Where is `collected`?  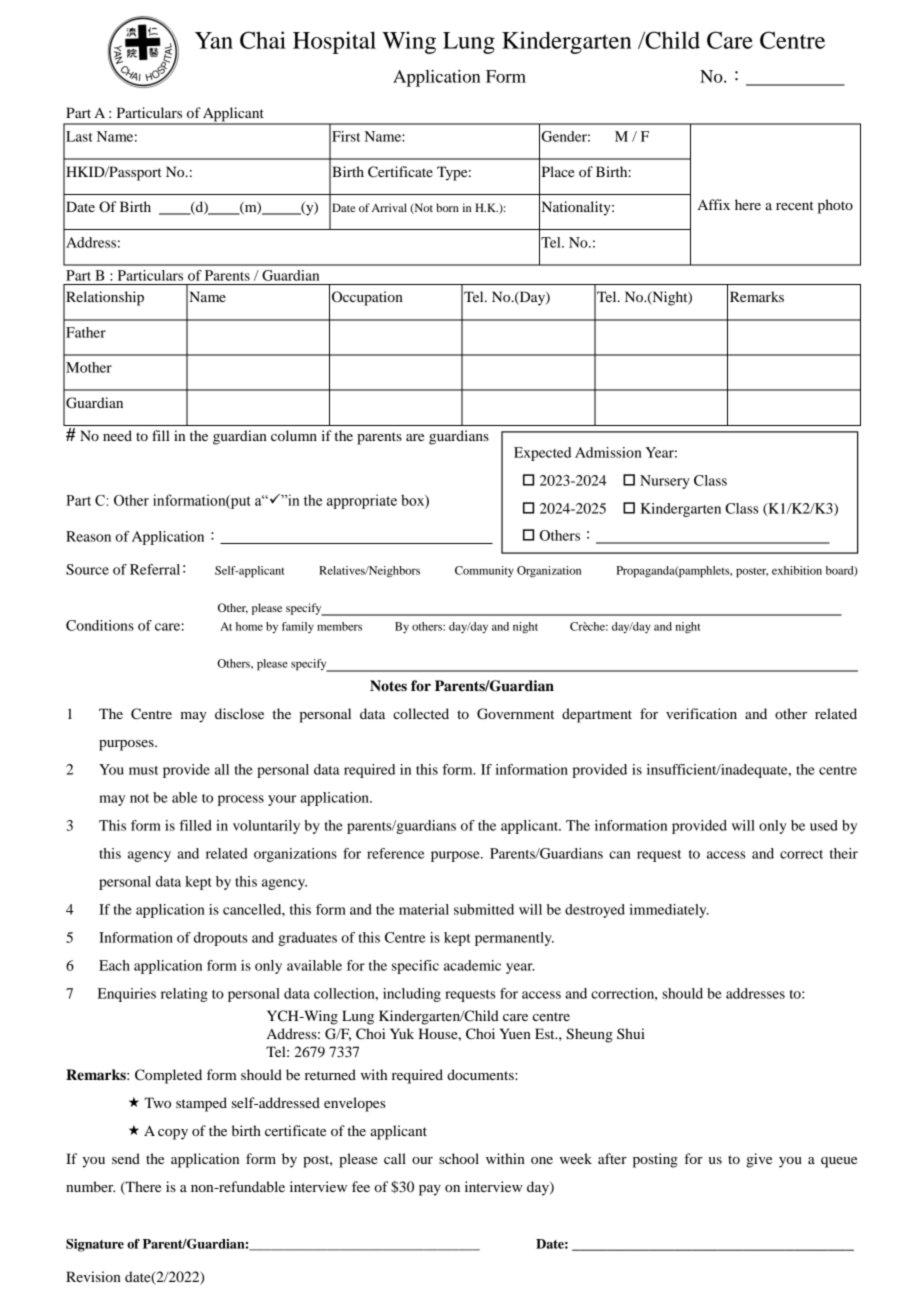 collected is located at coordinates (421, 713).
